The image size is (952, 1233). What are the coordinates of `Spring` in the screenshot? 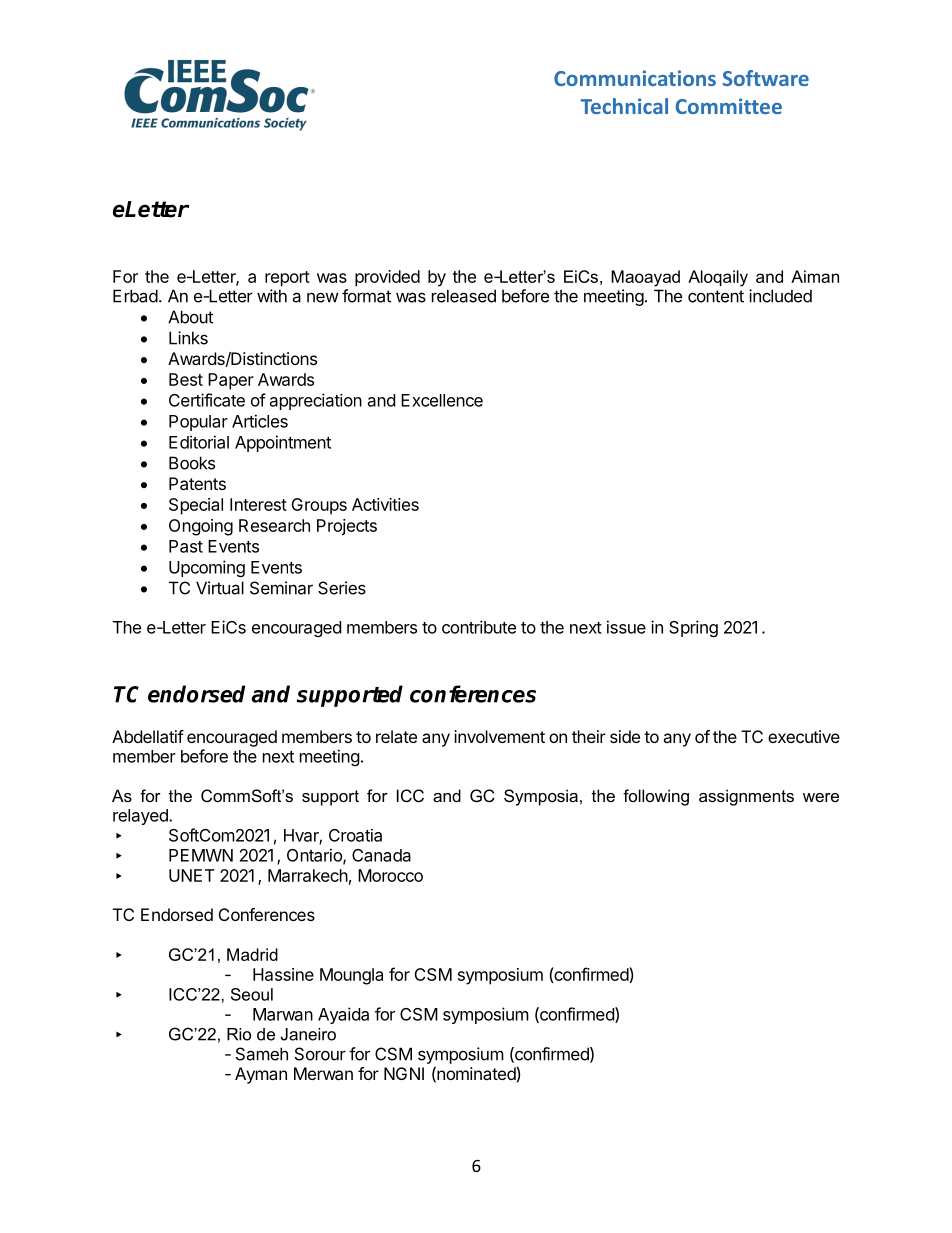 It's located at (693, 628).
